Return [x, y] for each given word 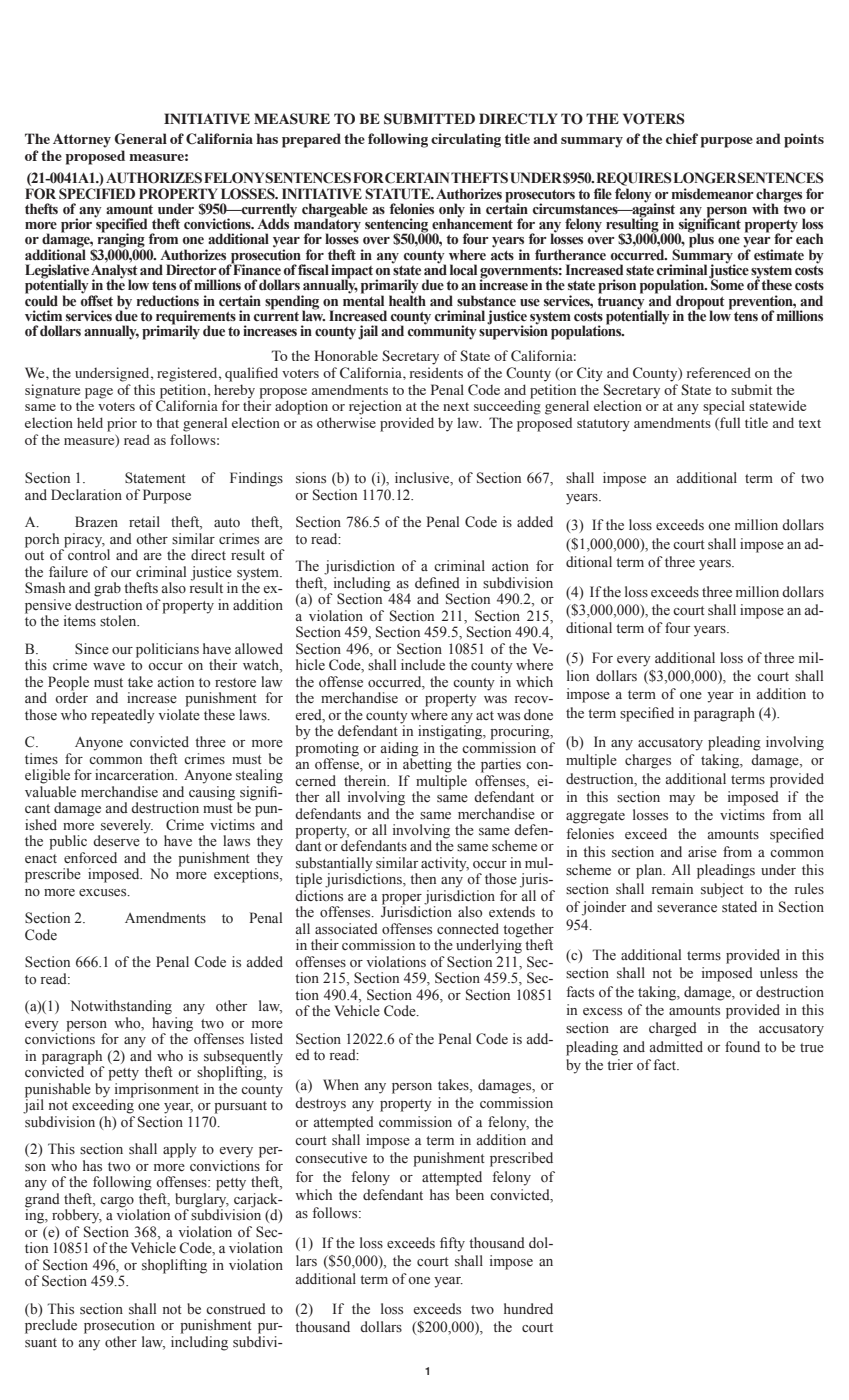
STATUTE [399, 194]
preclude [51, 1326]
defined [437, 582]
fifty [452, 1244]
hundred [528, 1309]
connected [468, 929]
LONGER [705, 178]
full [729, 423]
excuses [104, 893]
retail [144, 522]
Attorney [82, 141]
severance [687, 909]
